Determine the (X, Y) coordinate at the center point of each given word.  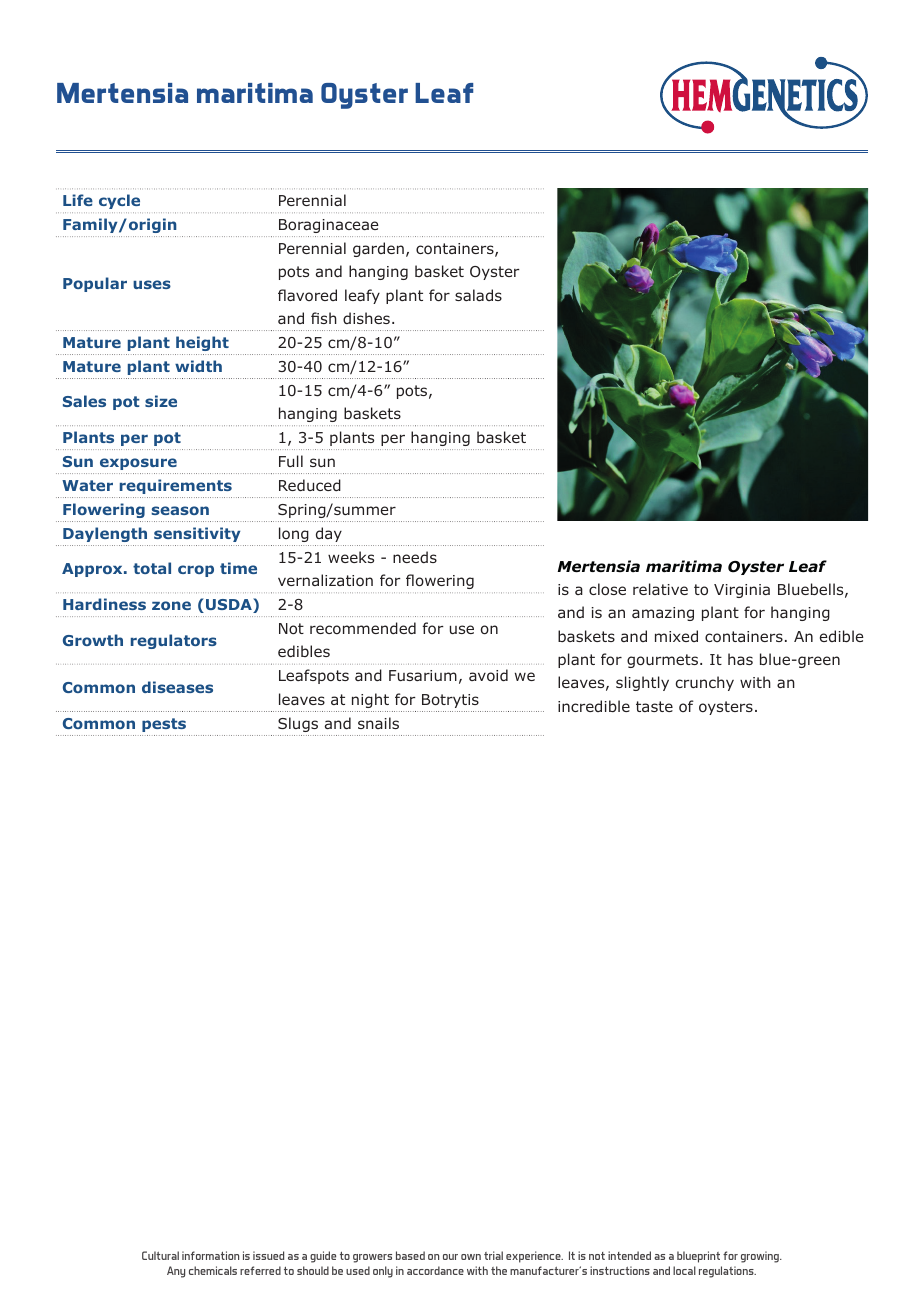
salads (478, 295)
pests (164, 725)
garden (378, 249)
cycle (119, 201)
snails (378, 723)
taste (654, 706)
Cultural (160, 1255)
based (410, 1255)
